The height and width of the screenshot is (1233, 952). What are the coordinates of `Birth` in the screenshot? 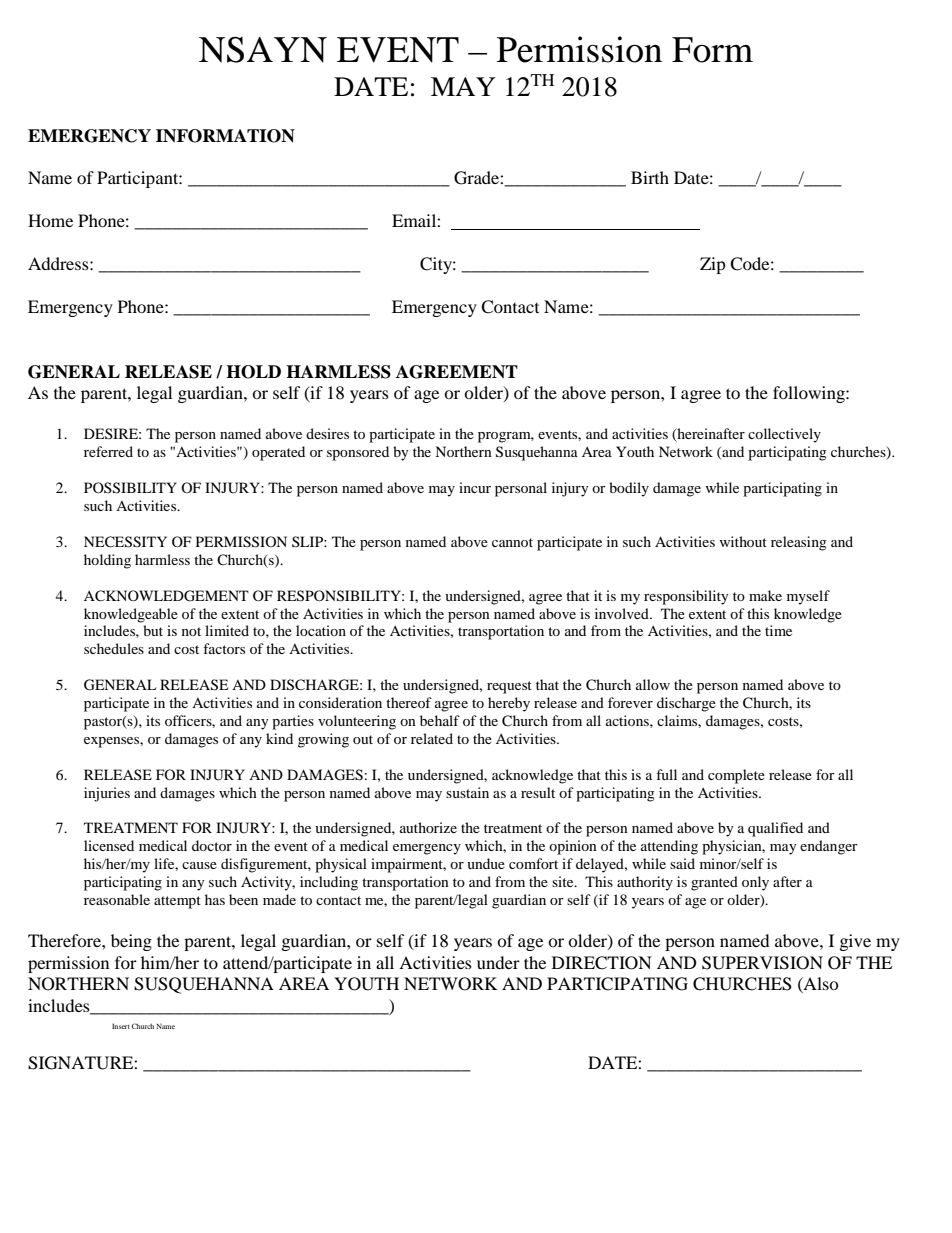 It's located at (650, 177).
